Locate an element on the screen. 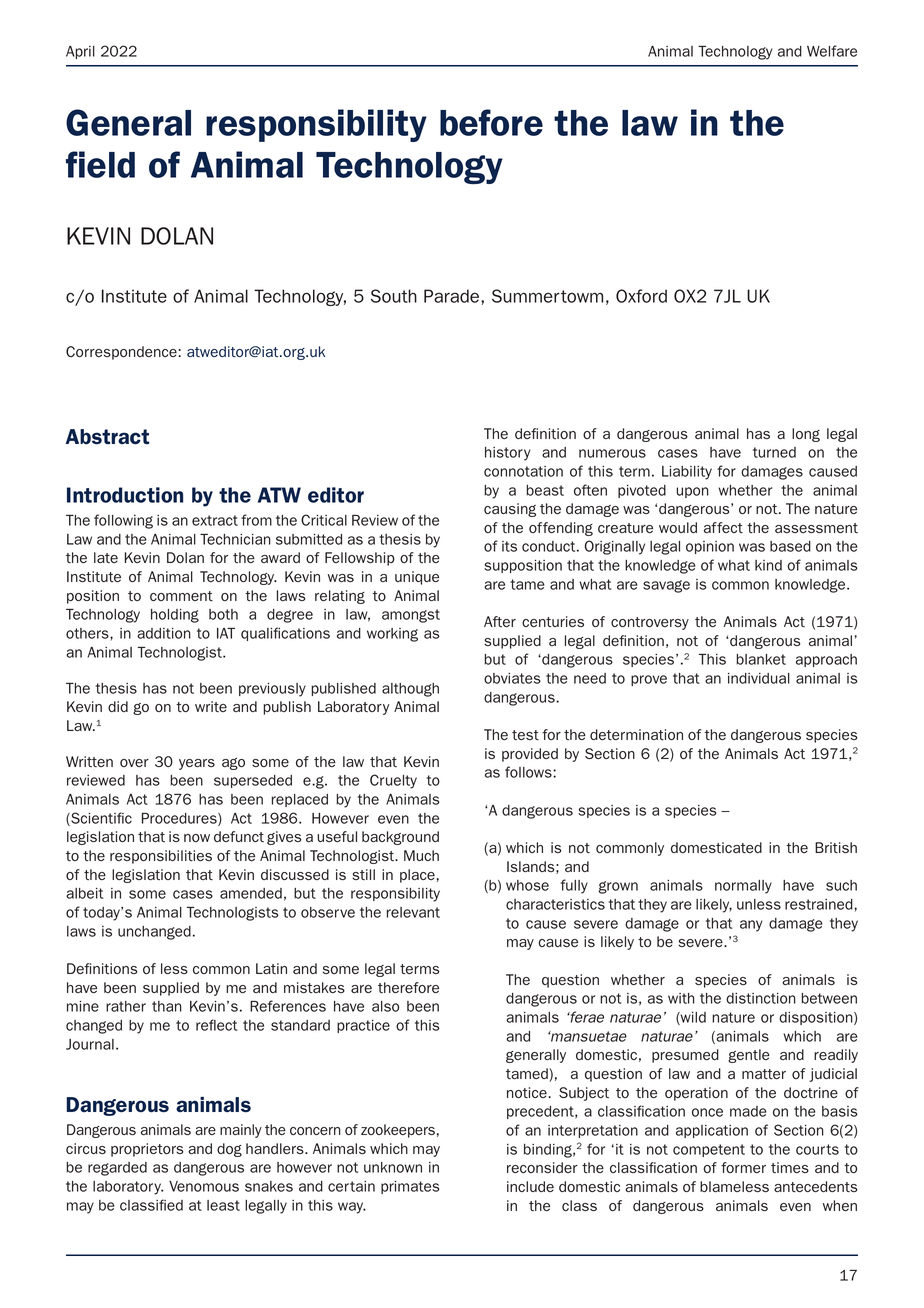 This screenshot has height=1308, width=924. primates is located at coordinates (410, 1187).
